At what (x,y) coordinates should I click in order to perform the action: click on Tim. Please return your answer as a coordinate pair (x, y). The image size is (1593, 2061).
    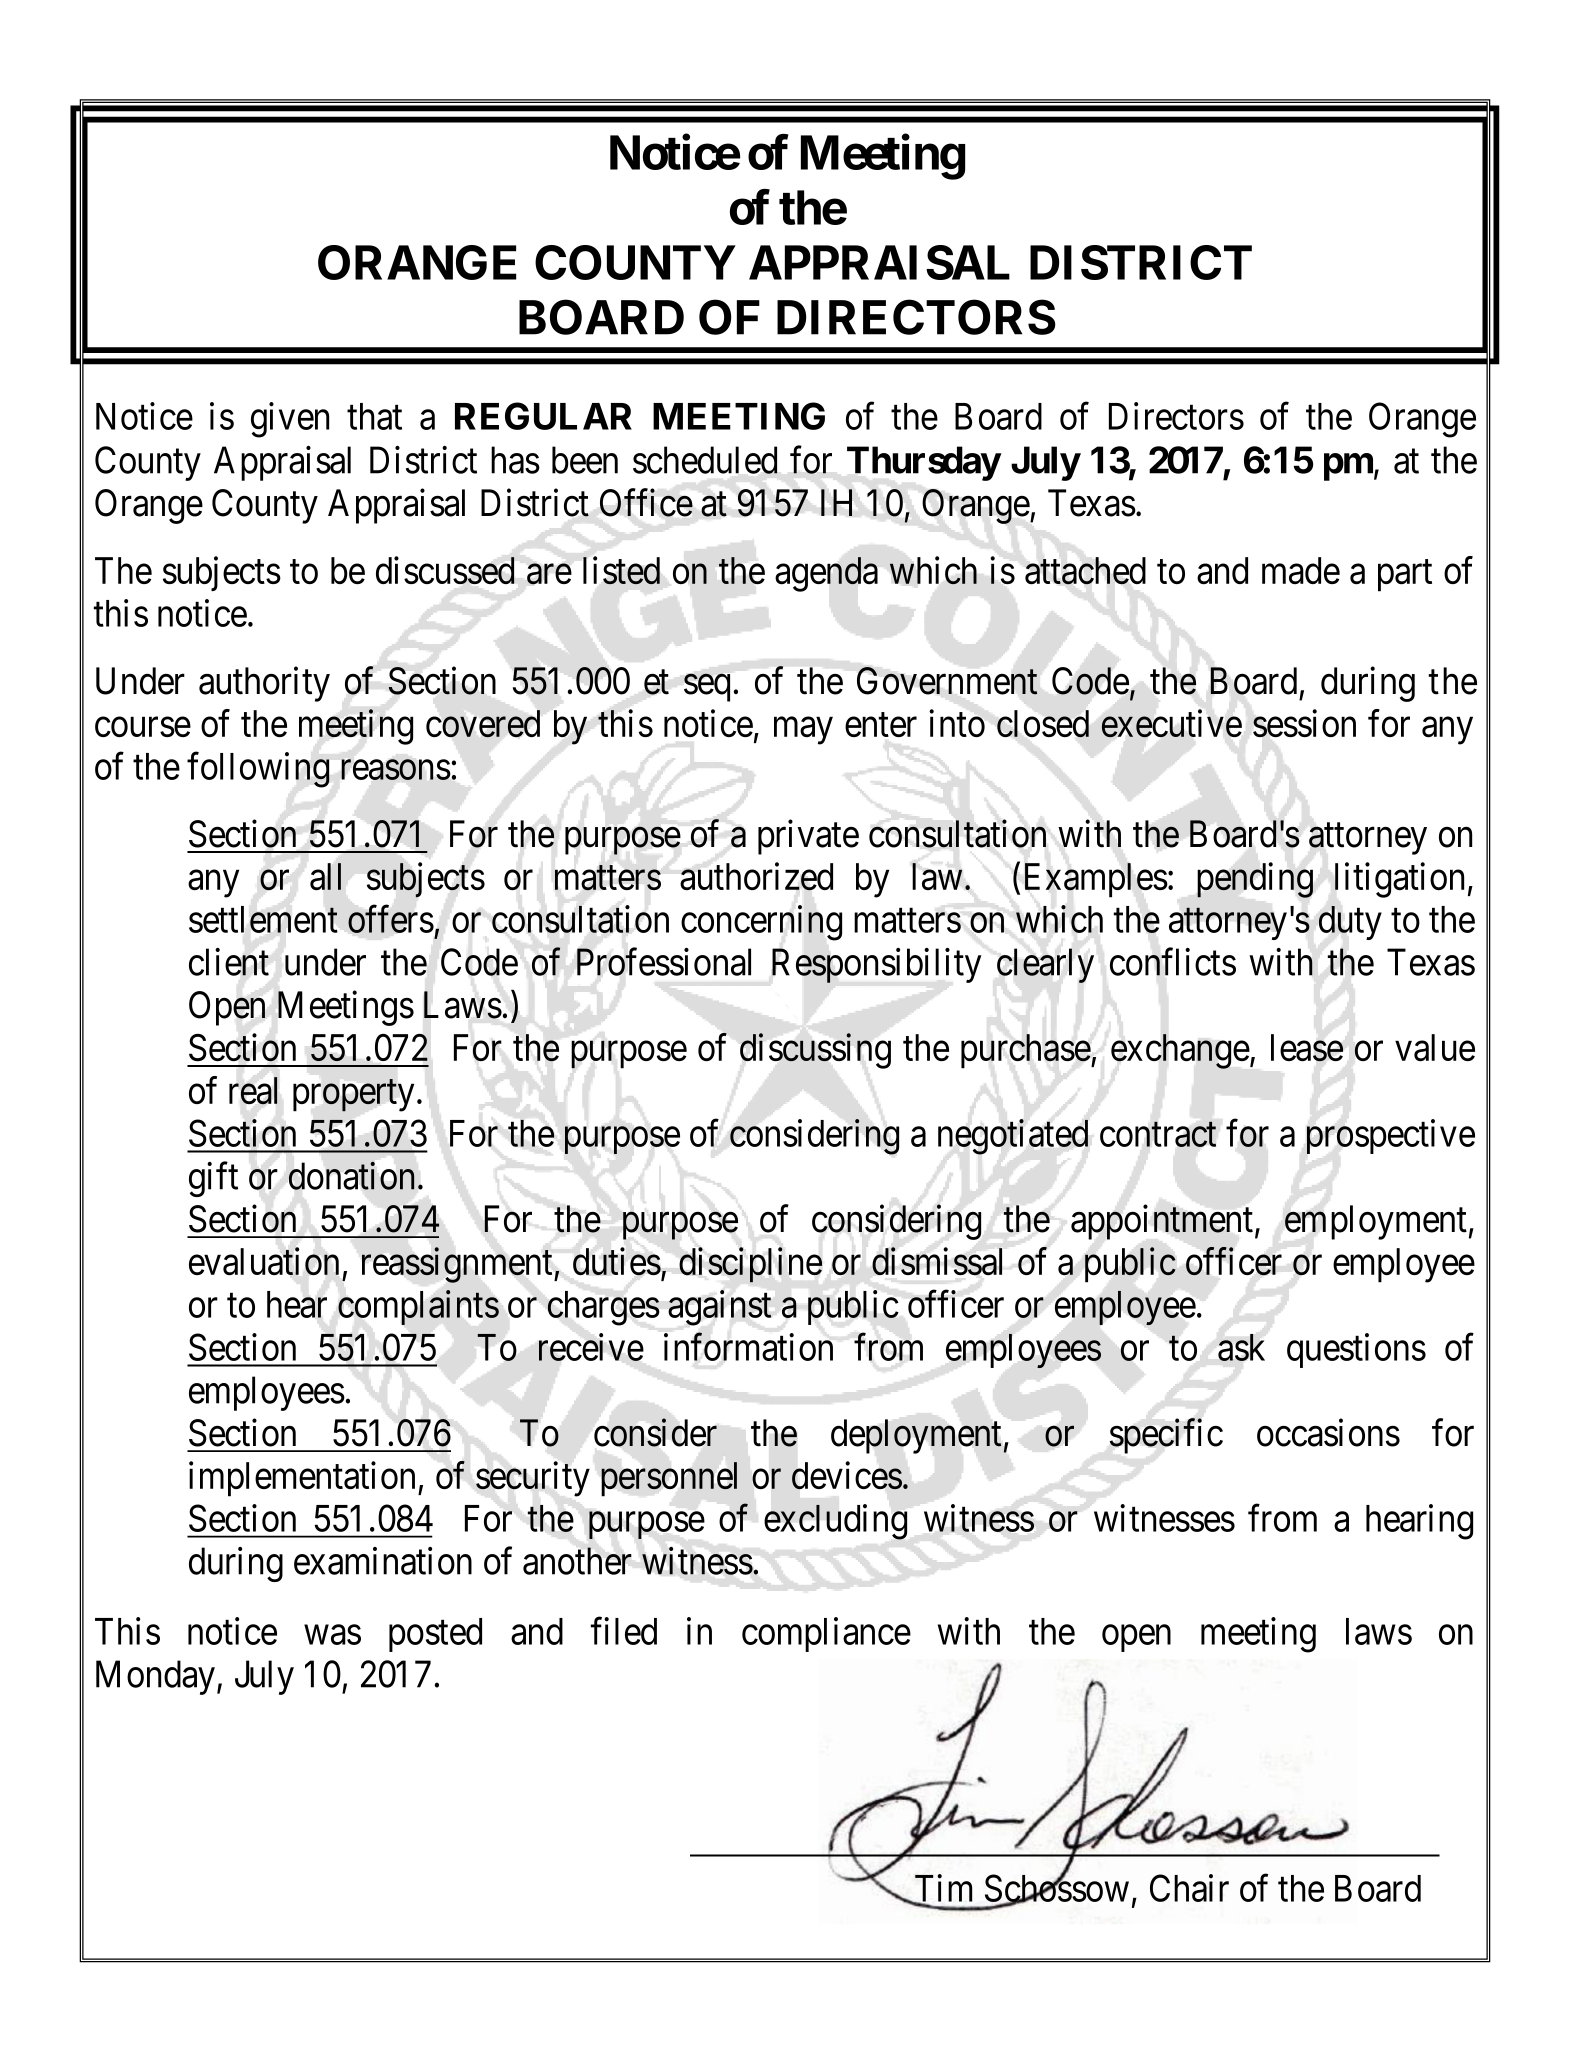
    Looking at the image, I should click on (942, 1889).
